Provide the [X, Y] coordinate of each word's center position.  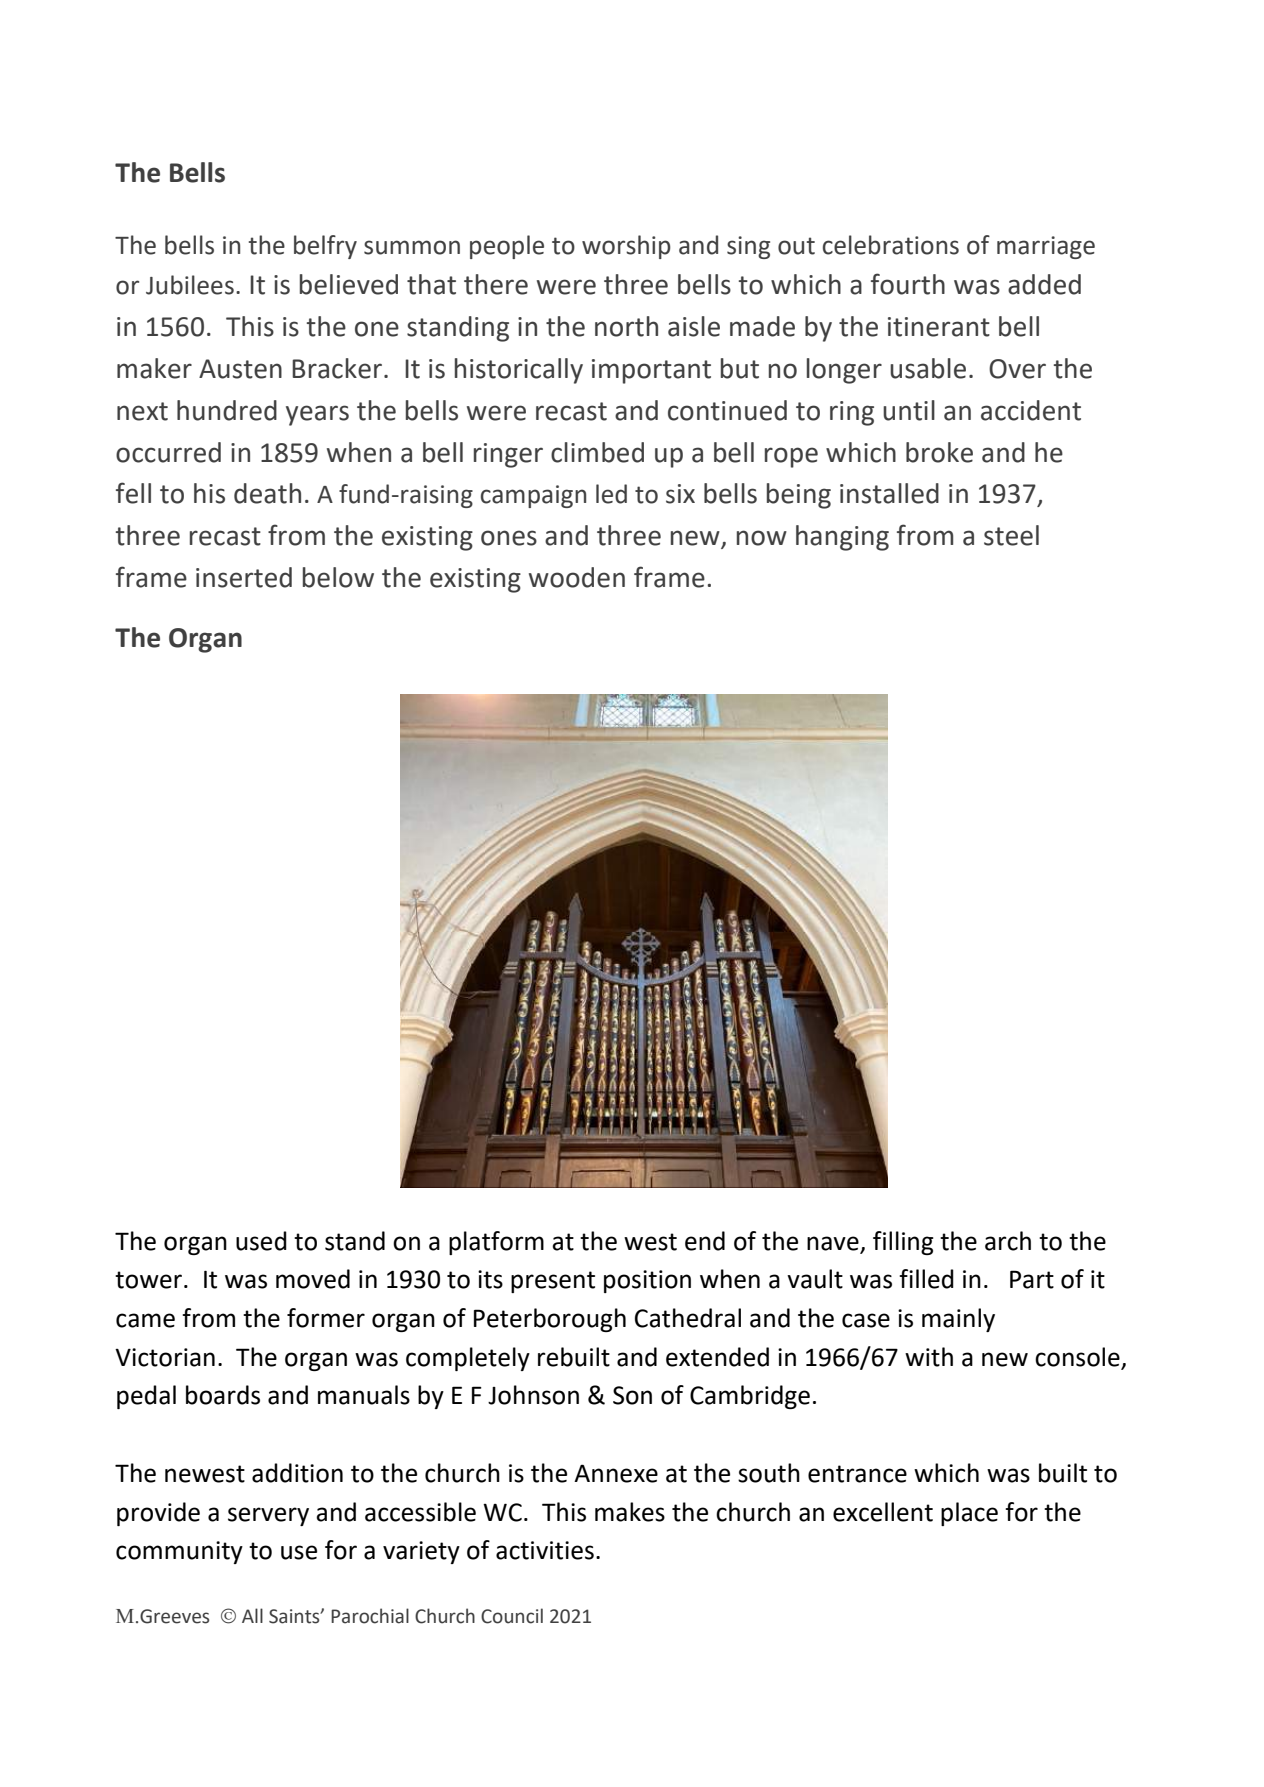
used [261, 1241]
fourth [908, 284]
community [179, 1552]
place [969, 1514]
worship [626, 247]
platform [496, 1243]
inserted [244, 577]
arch [1008, 1241]
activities [545, 1550]
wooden [577, 577]
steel [1011, 535]
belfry [325, 247]
